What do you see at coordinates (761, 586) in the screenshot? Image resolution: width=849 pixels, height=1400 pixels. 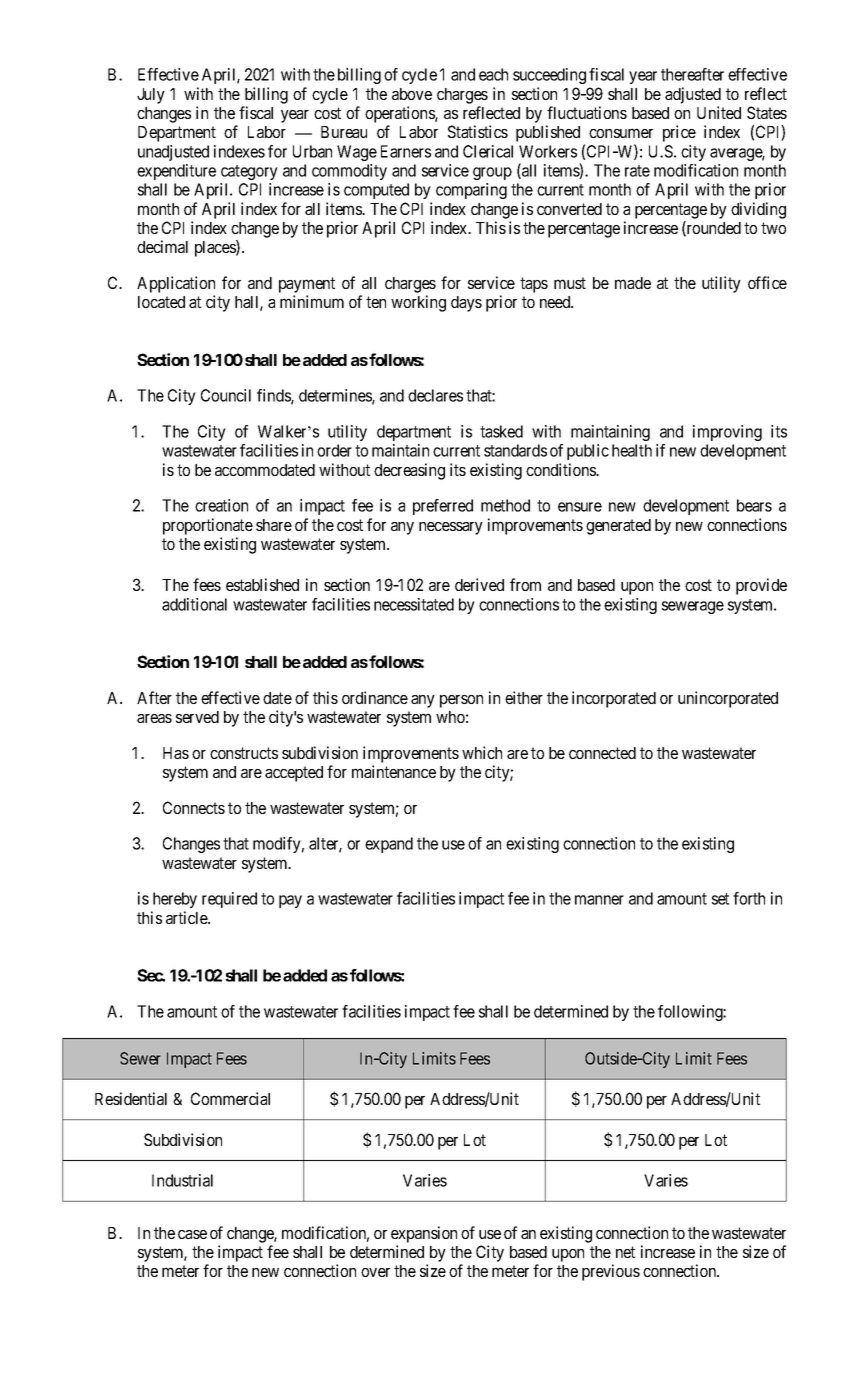 I see `provide` at bounding box center [761, 586].
